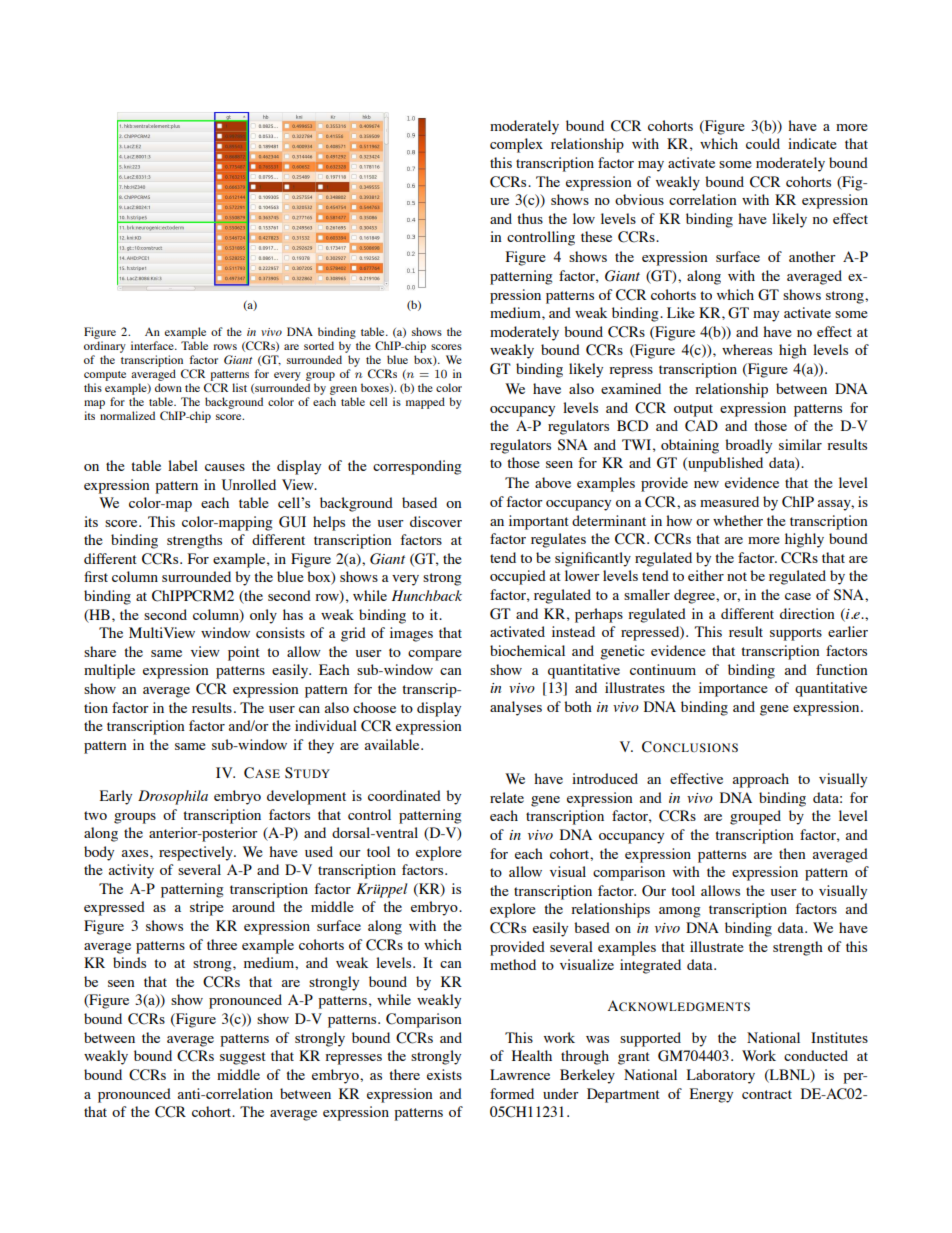 This screenshot has height=1233, width=952. I want to click on could, so click(763, 143).
